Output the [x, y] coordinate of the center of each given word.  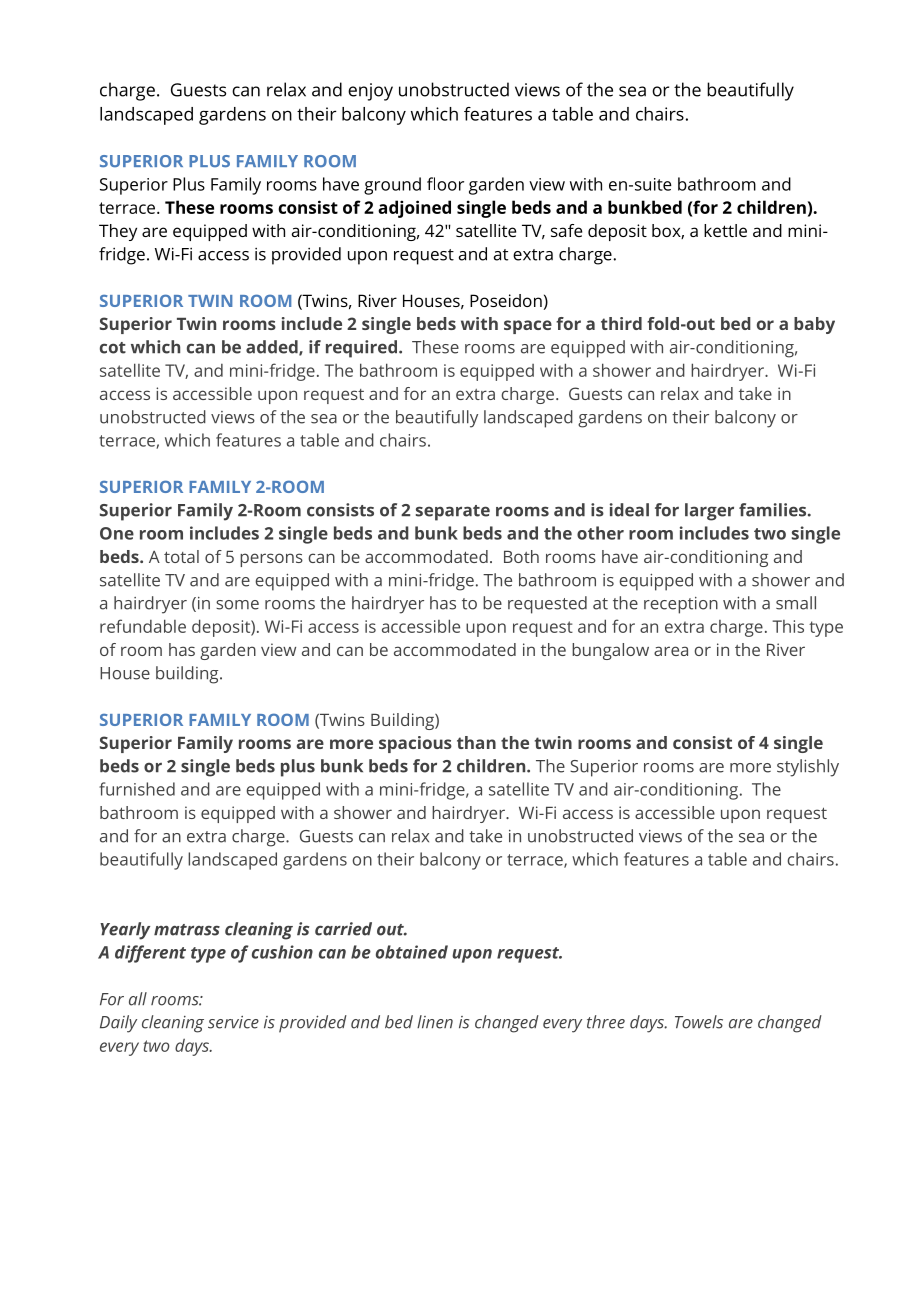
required [361, 349]
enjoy [370, 92]
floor [445, 184]
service [233, 1022]
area [671, 651]
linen [435, 1022]
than [476, 742]
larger [709, 512]
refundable [143, 626]
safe [566, 230]
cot [113, 348]
